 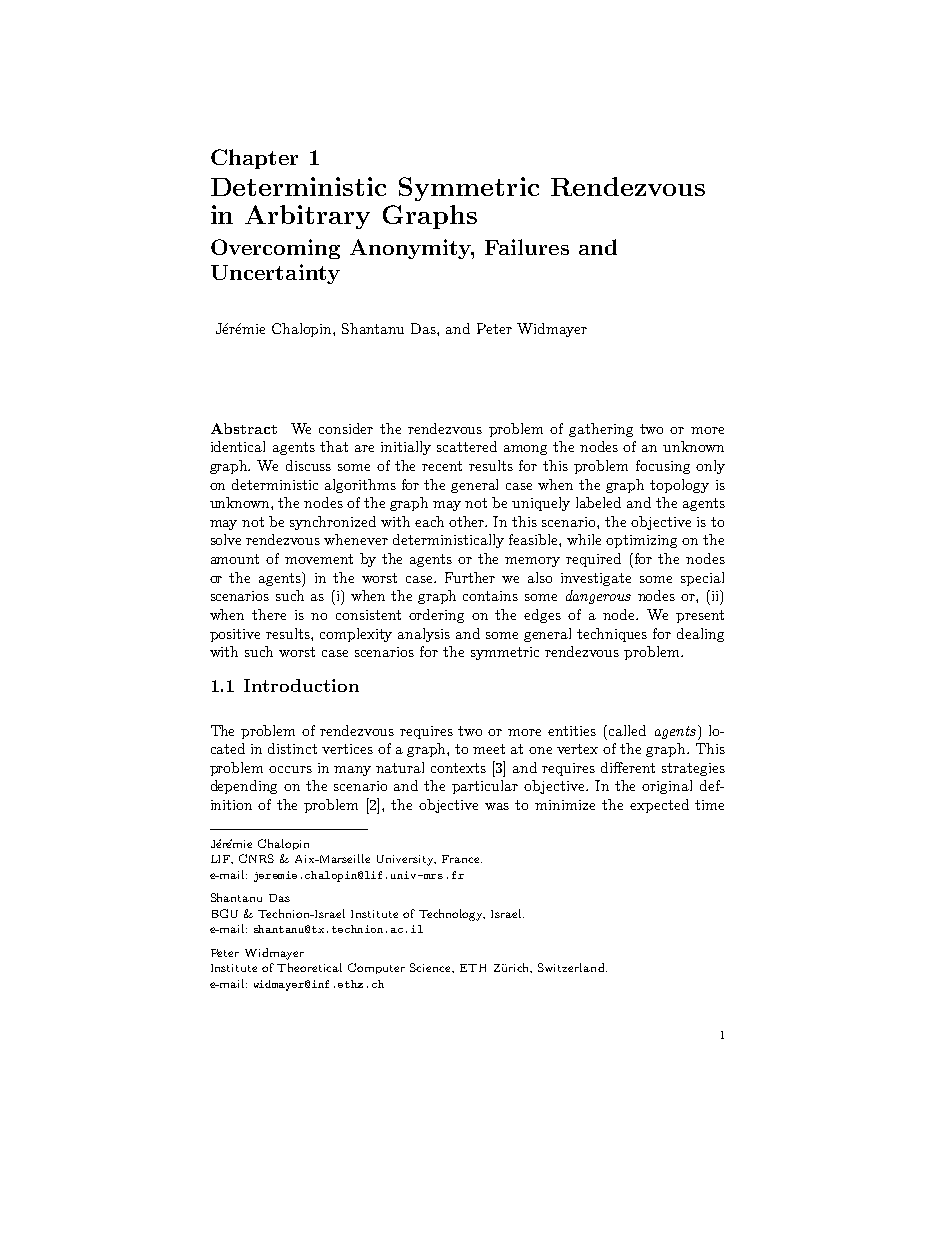 What do you see at coordinates (470, 577) in the page?
I see `Further` at bounding box center [470, 577].
